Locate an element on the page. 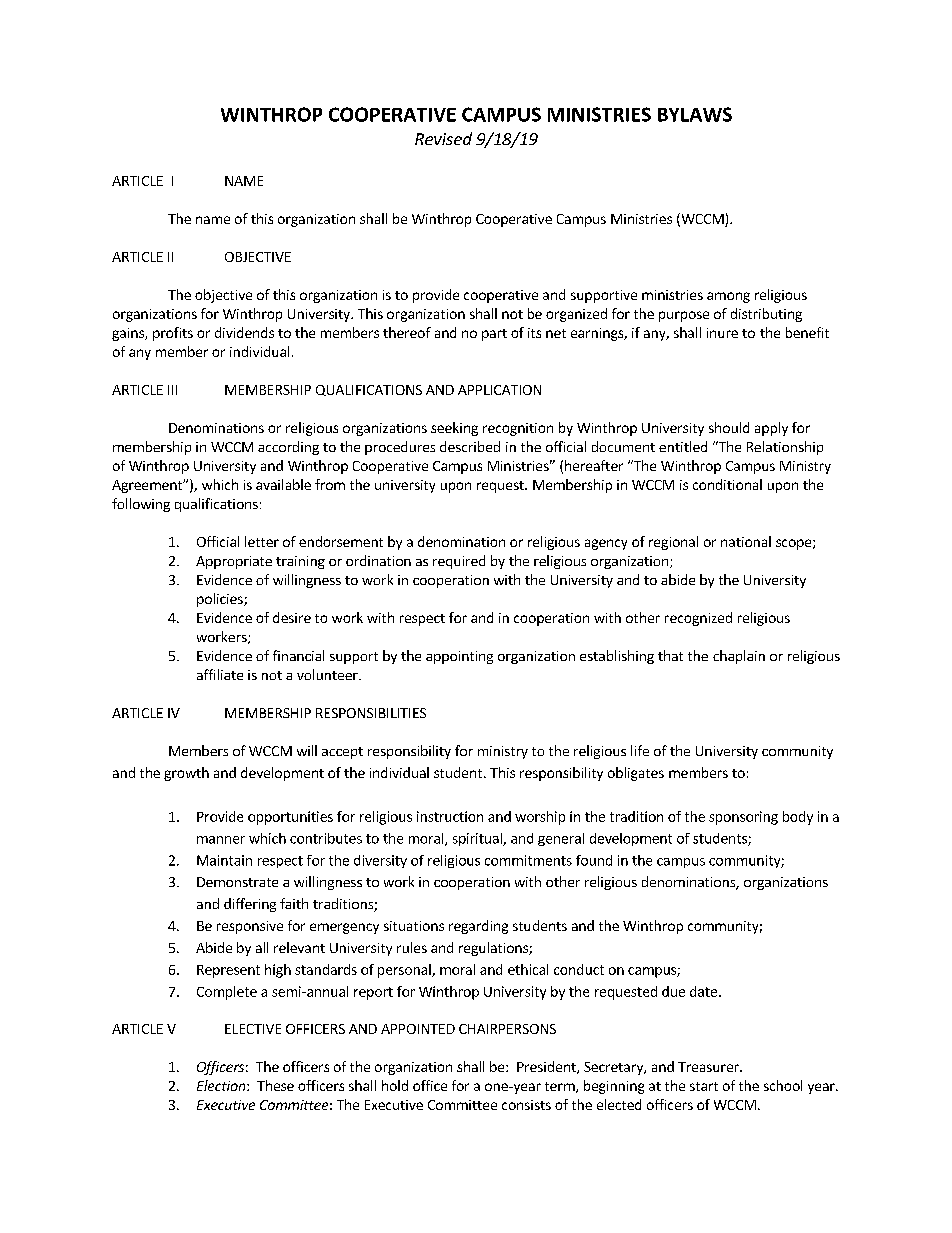  Revised is located at coordinates (443, 138).
